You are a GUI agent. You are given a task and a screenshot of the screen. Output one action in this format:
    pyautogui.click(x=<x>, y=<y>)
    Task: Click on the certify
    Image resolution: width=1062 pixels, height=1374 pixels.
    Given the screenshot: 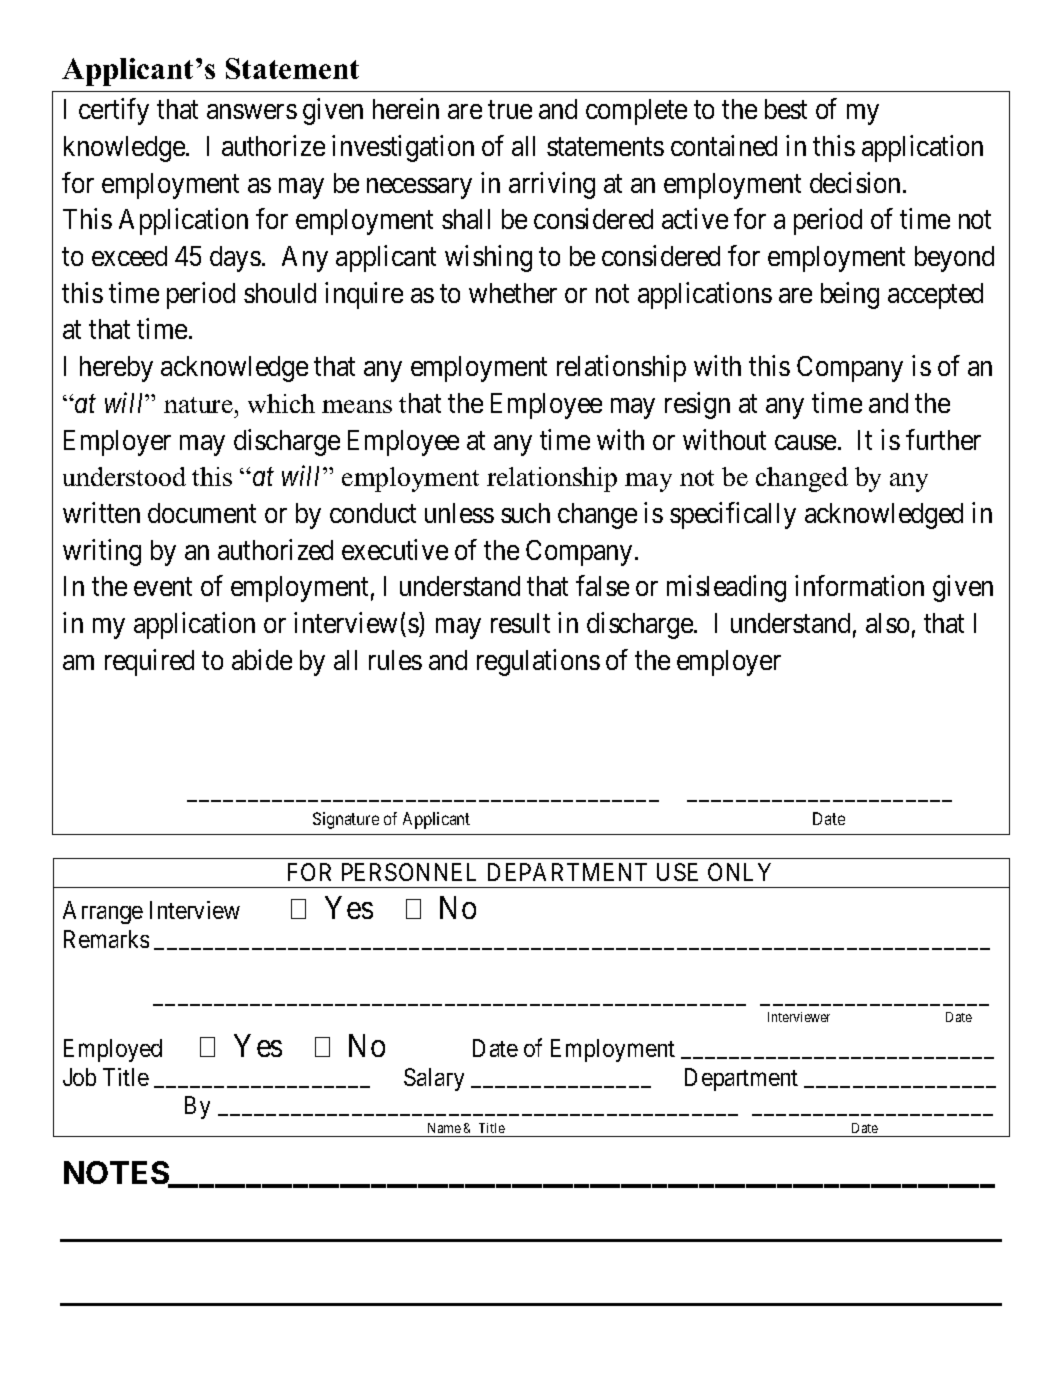 What is the action you would take?
    pyautogui.click(x=114, y=111)
